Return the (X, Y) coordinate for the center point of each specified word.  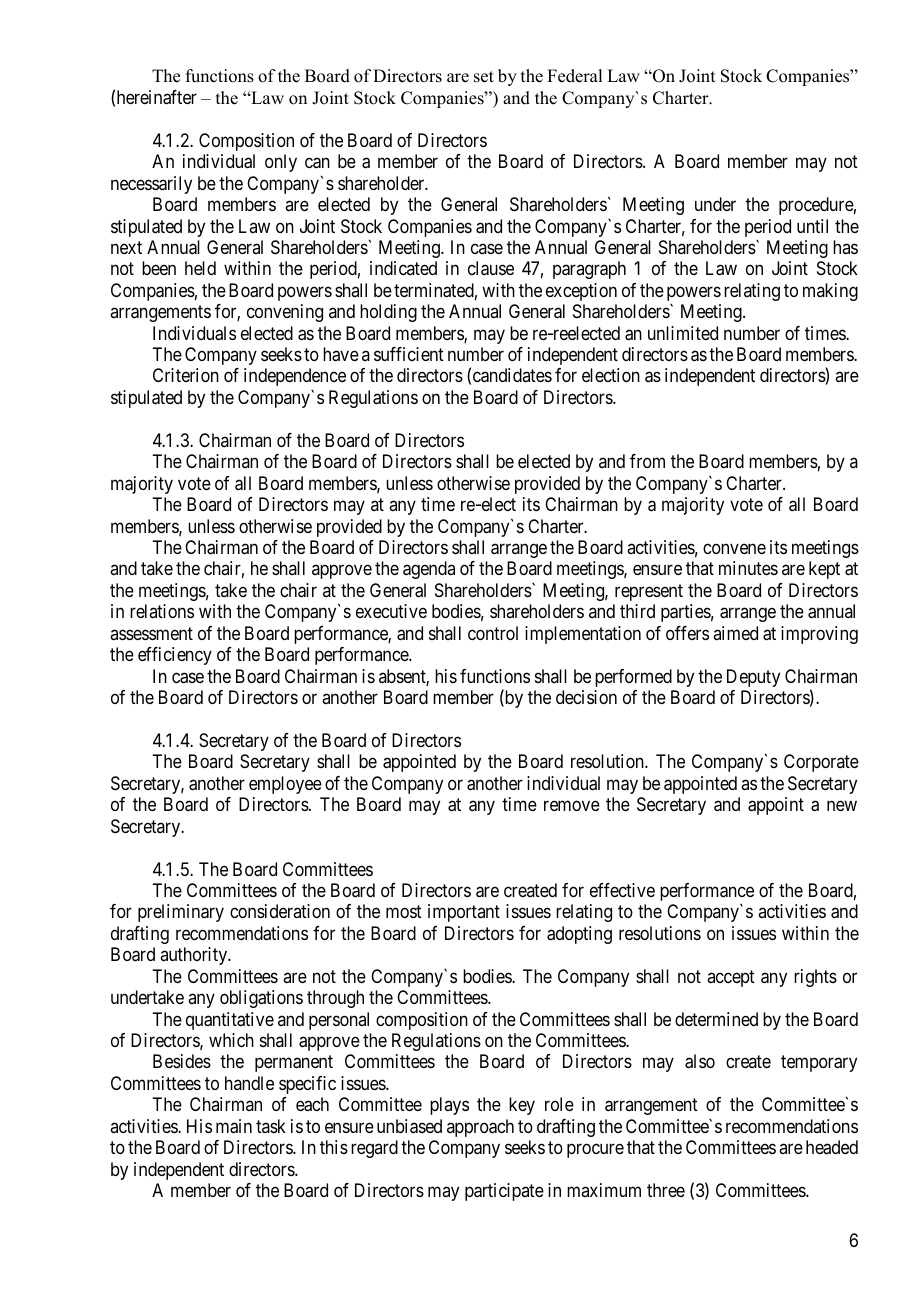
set (484, 77)
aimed (735, 633)
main (234, 1126)
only (281, 163)
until (812, 226)
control (493, 633)
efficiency (175, 656)
